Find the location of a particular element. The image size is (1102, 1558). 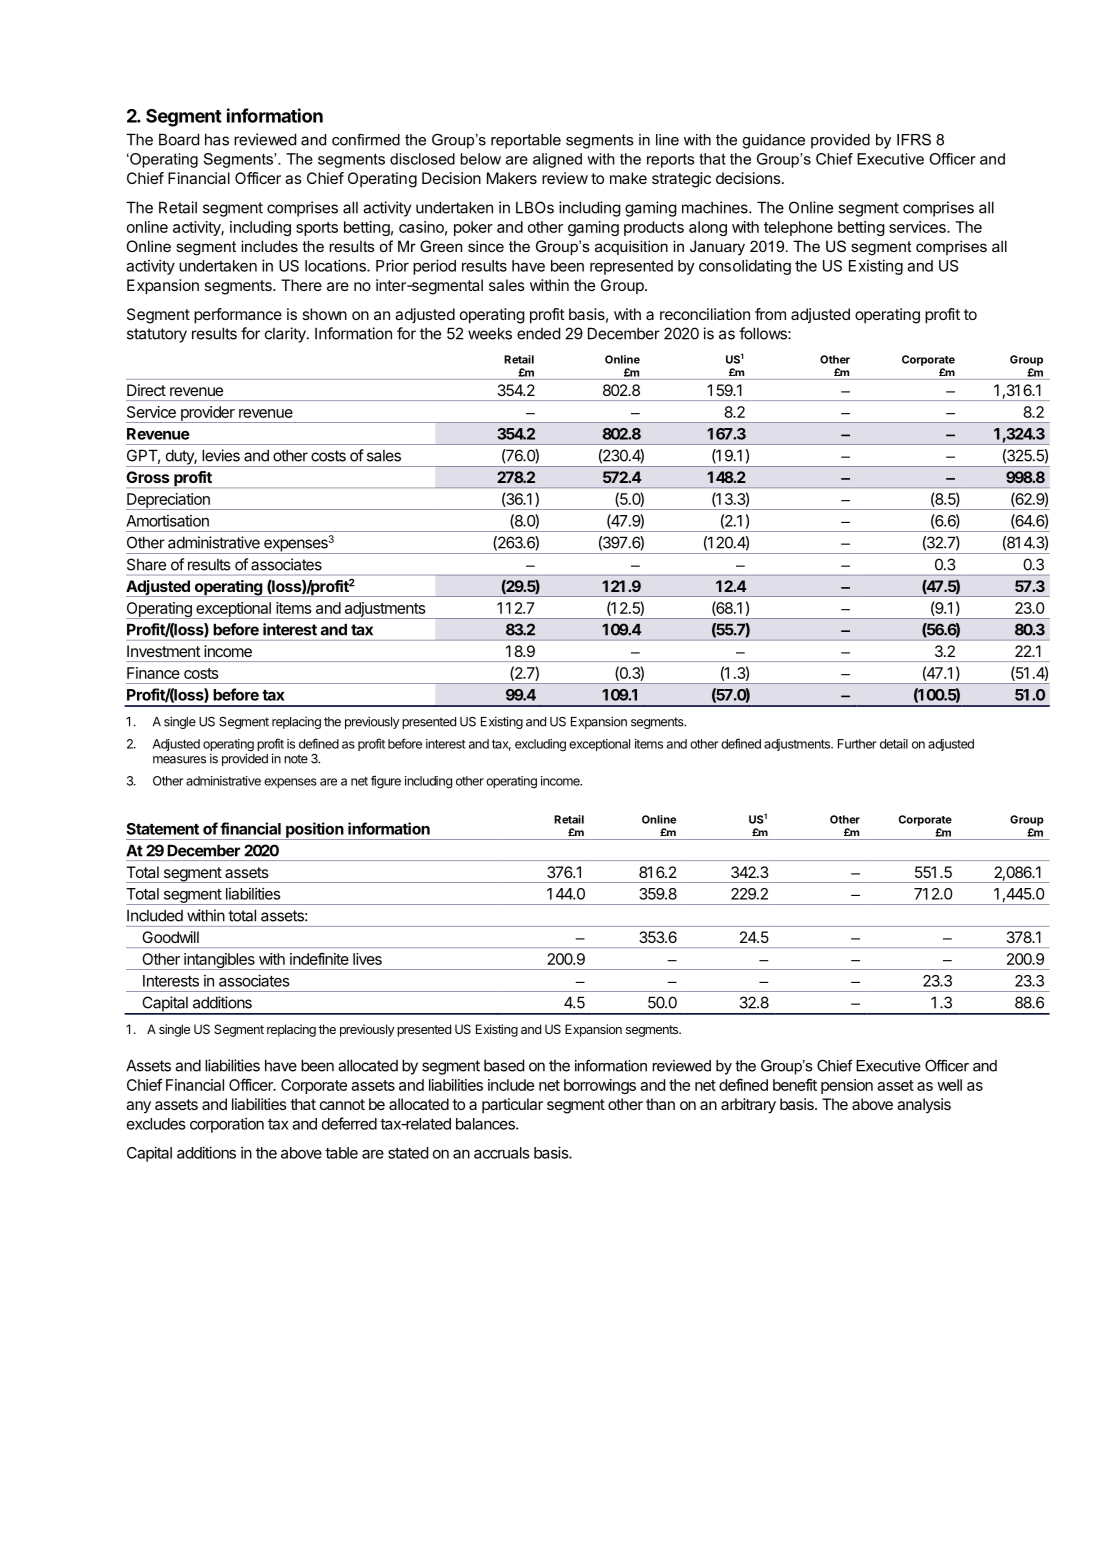

excluding is located at coordinates (540, 745).
